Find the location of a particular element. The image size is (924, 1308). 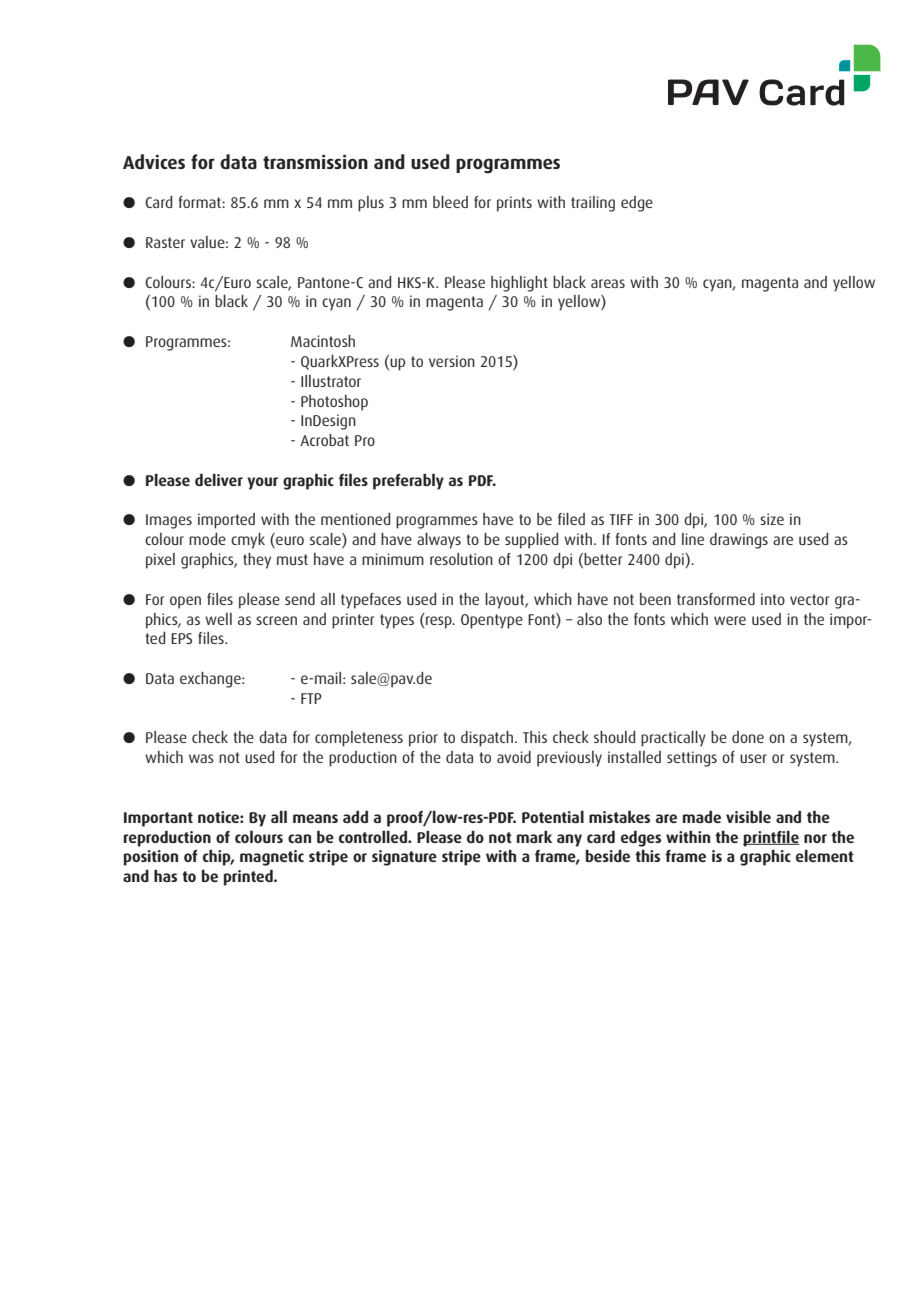

prints is located at coordinates (514, 204).
